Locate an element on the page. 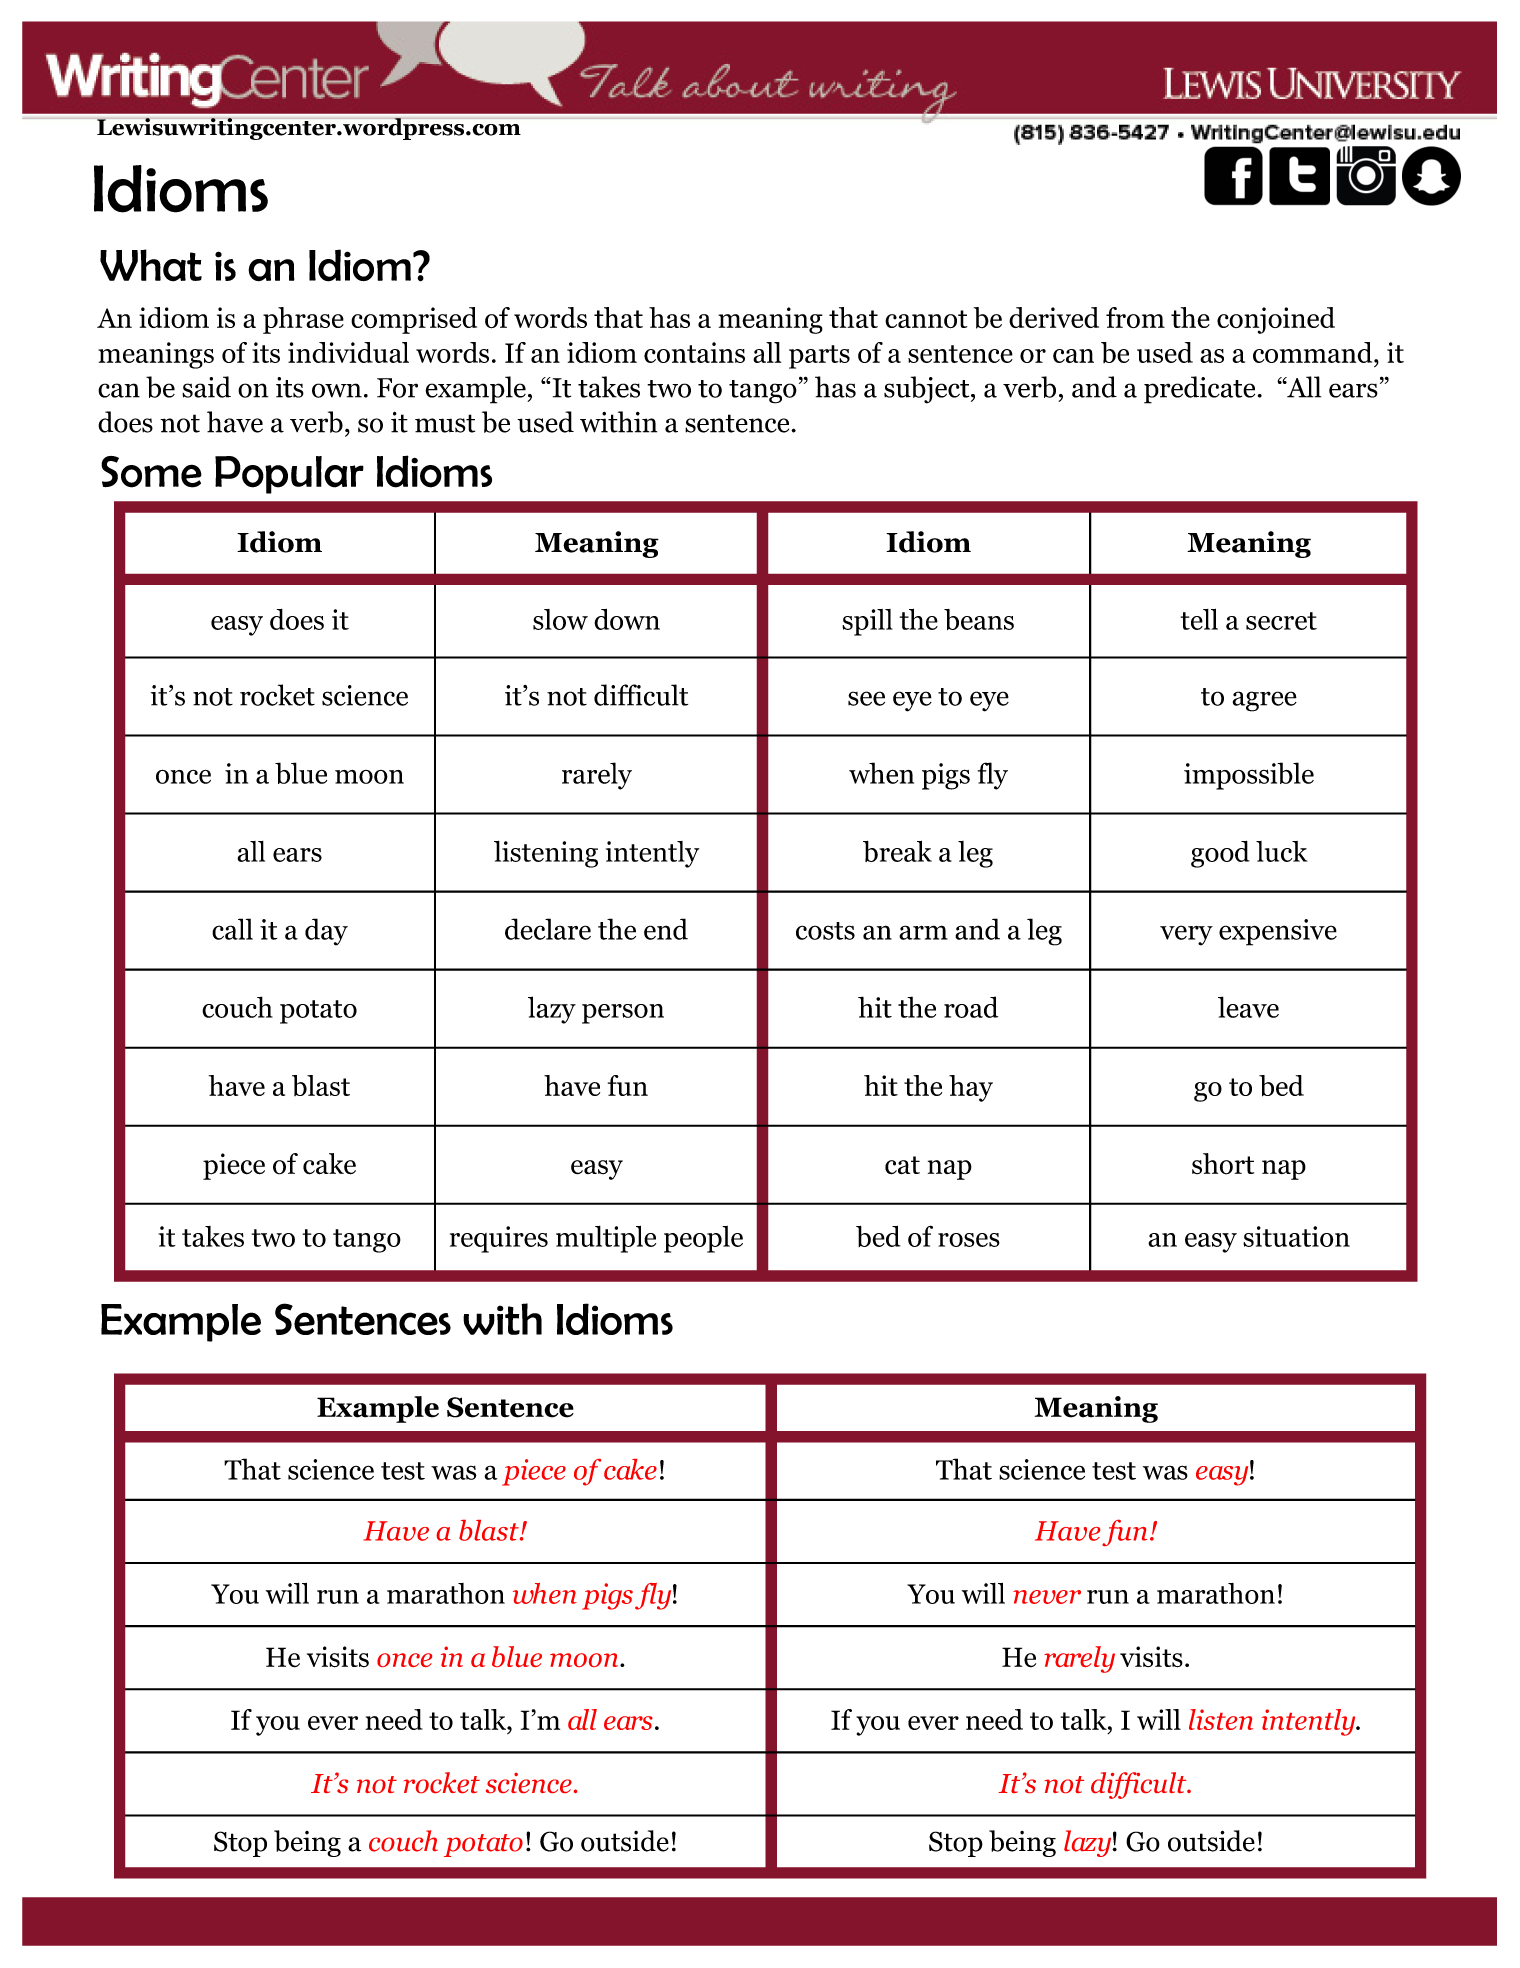  phrase is located at coordinates (303, 320).
